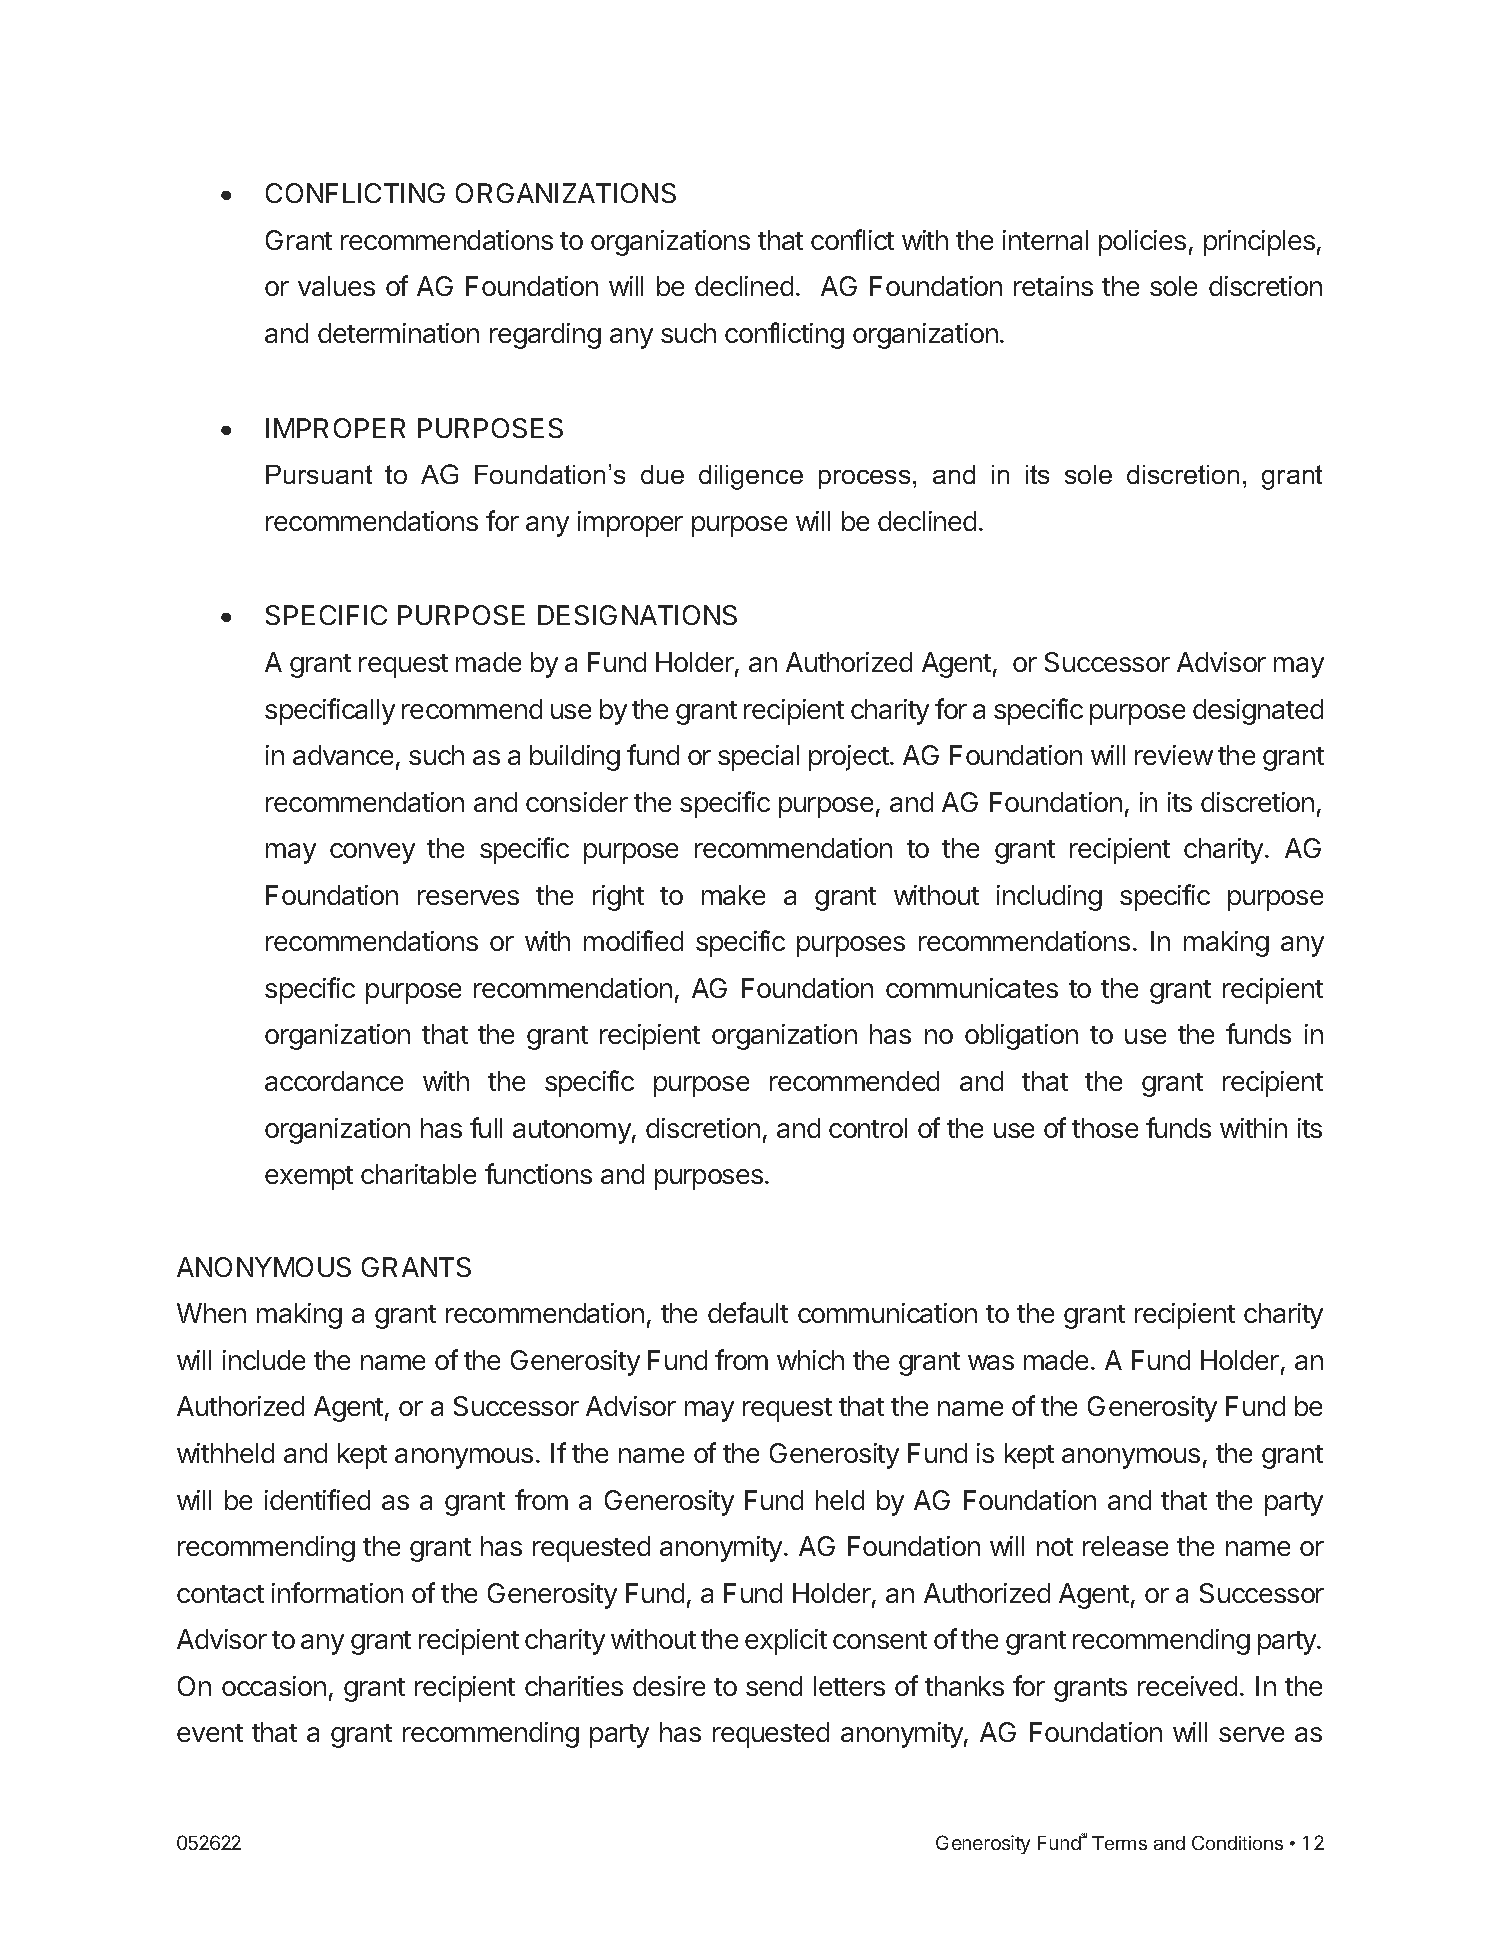  Describe the element at coordinates (545, 336) in the screenshot. I see `regarding` at that location.
